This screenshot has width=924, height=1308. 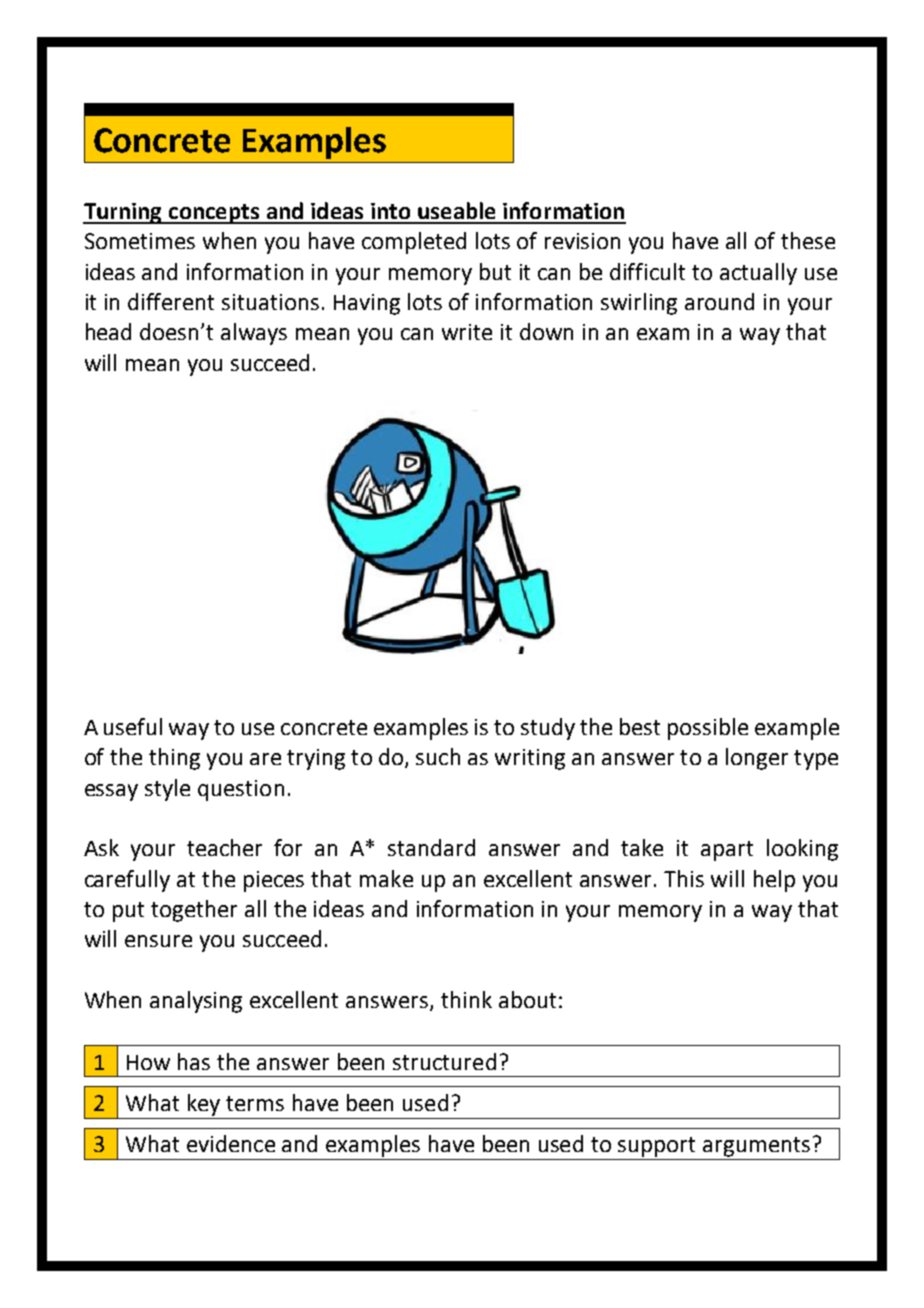 I want to click on study, so click(x=548, y=729).
